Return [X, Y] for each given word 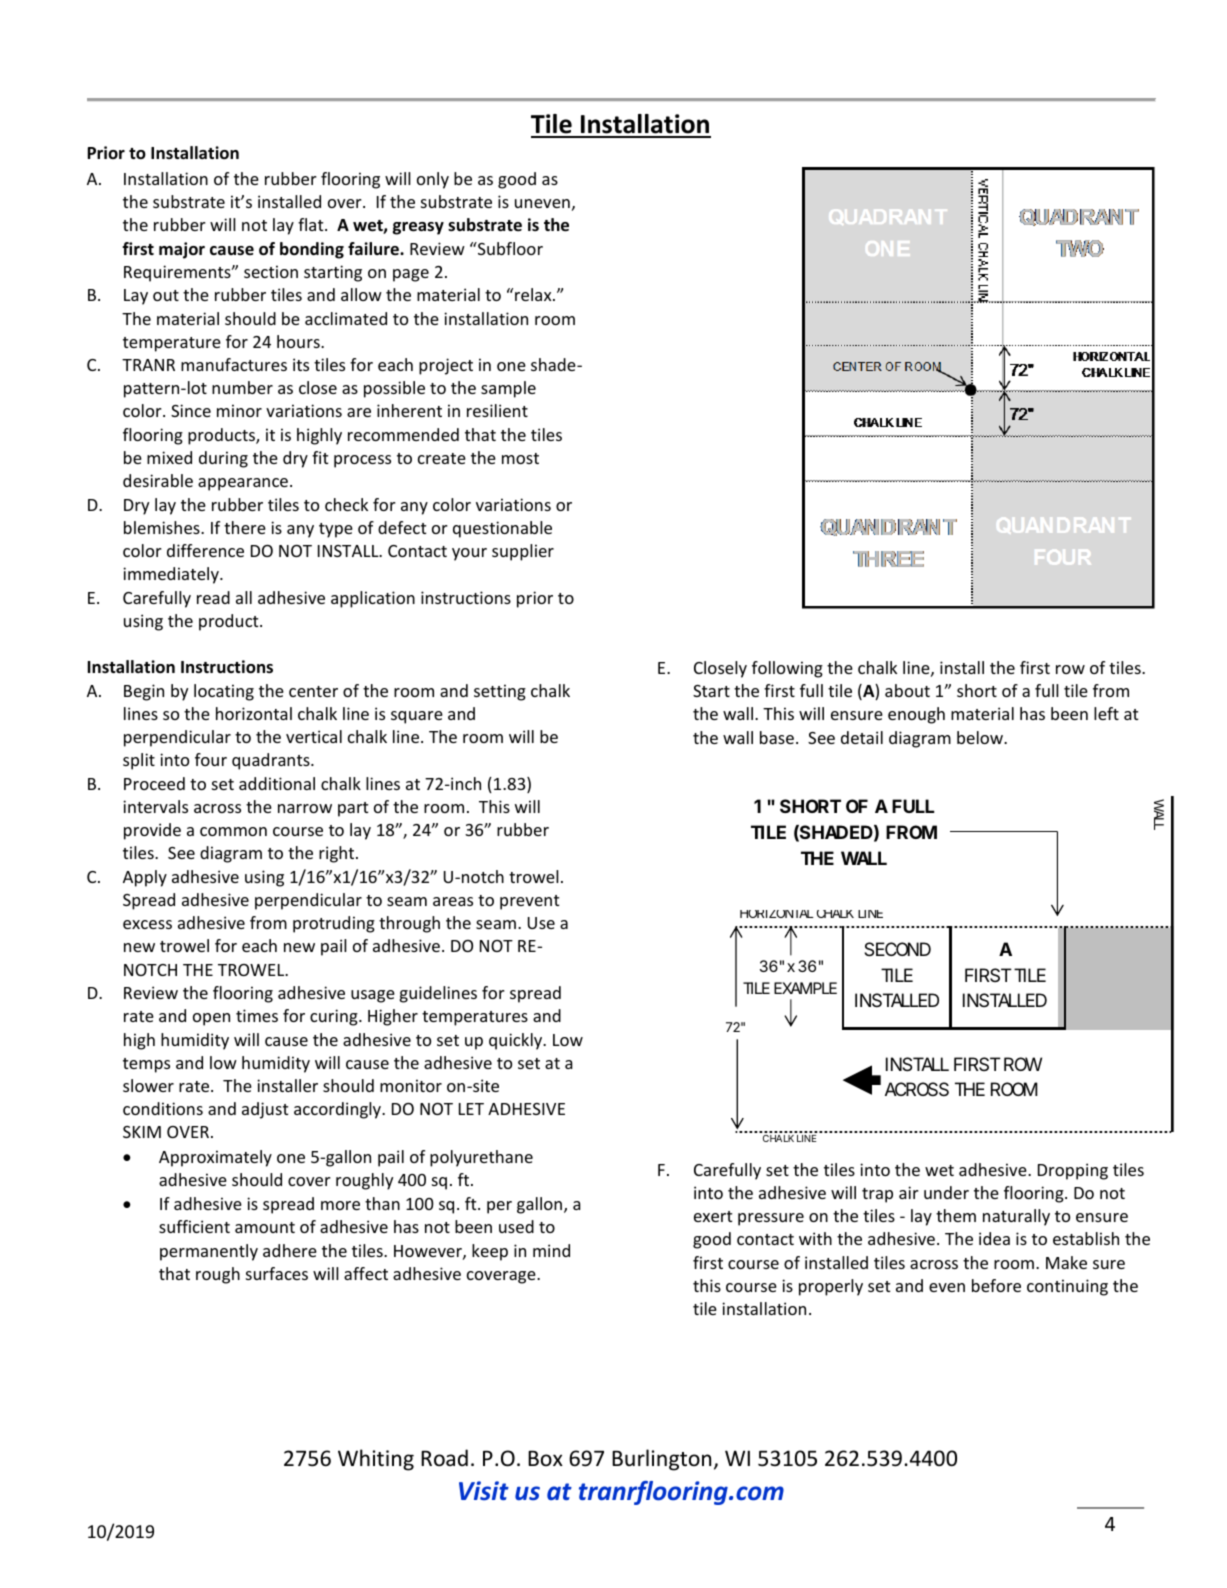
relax [534, 294]
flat [312, 224]
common [233, 831]
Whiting [376, 1460]
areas [453, 901]
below [981, 737]
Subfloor [509, 248]
